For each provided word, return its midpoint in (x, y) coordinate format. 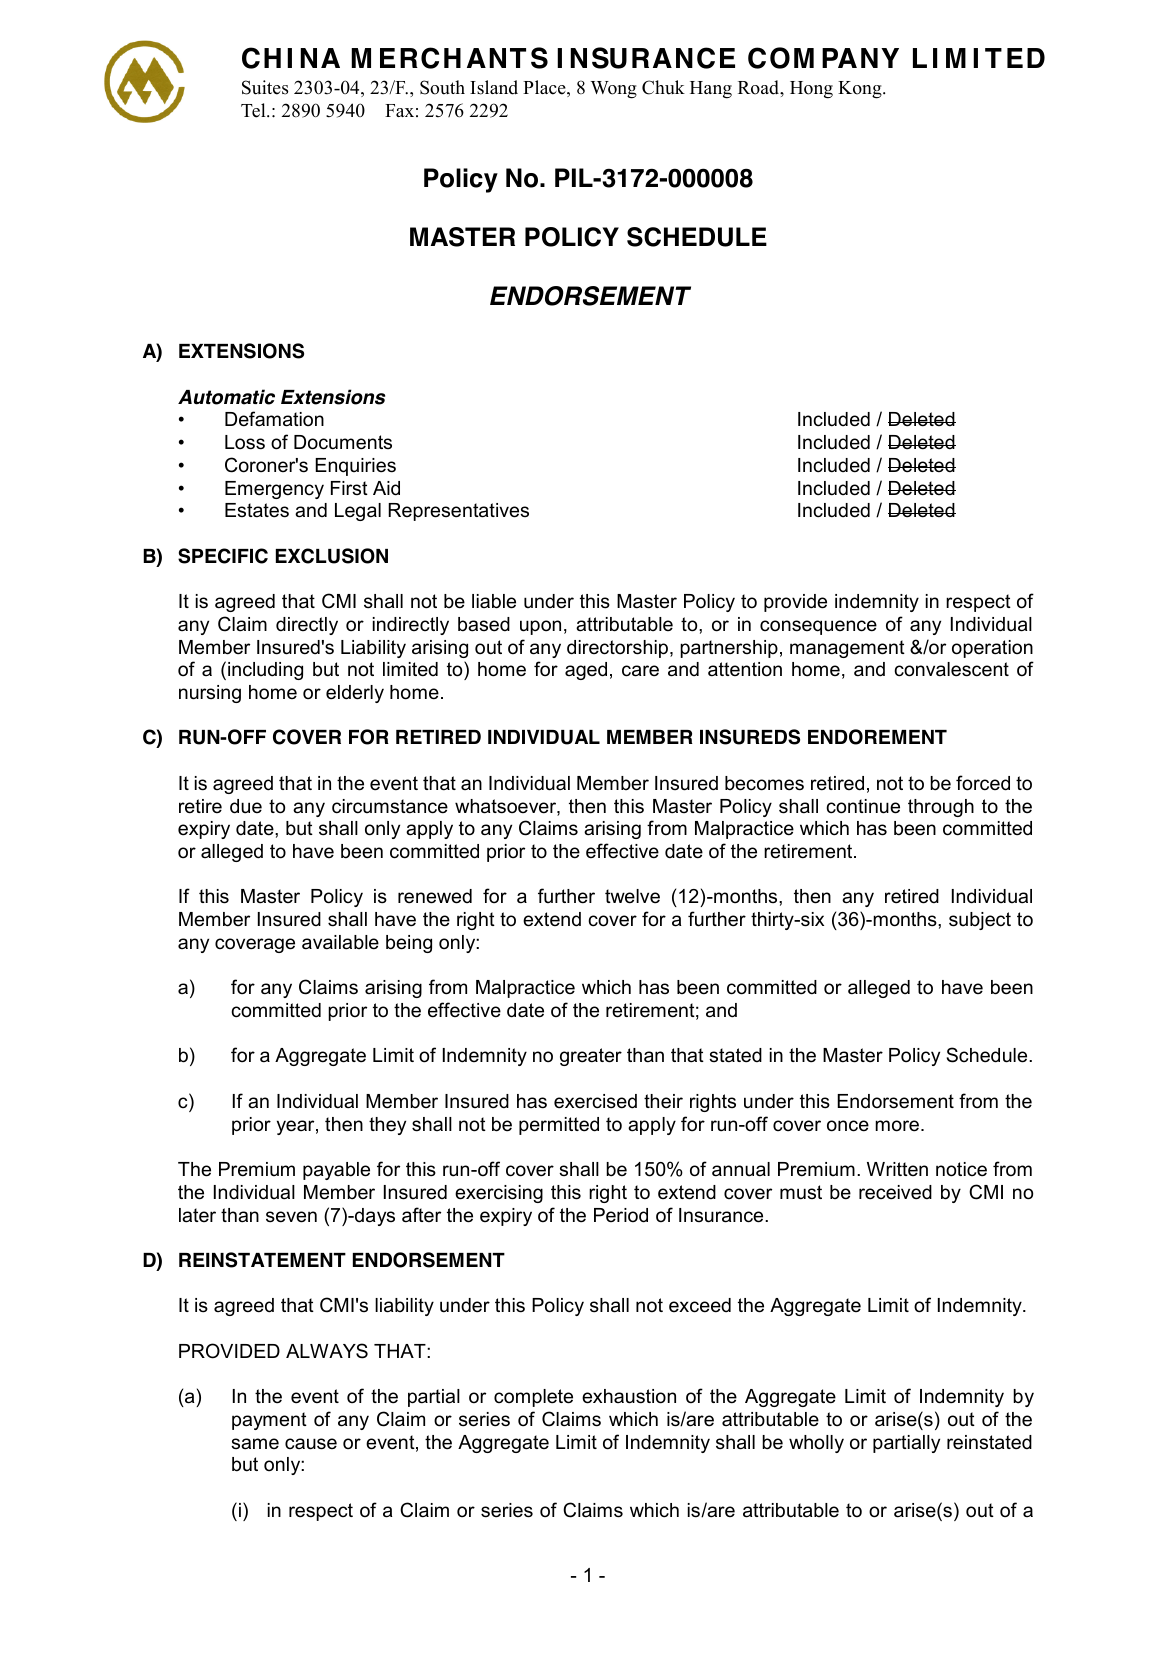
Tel (254, 110)
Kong (861, 90)
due (246, 806)
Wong (614, 90)
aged (586, 671)
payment (269, 1421)
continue (863, 806)
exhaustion (629, 1396)
